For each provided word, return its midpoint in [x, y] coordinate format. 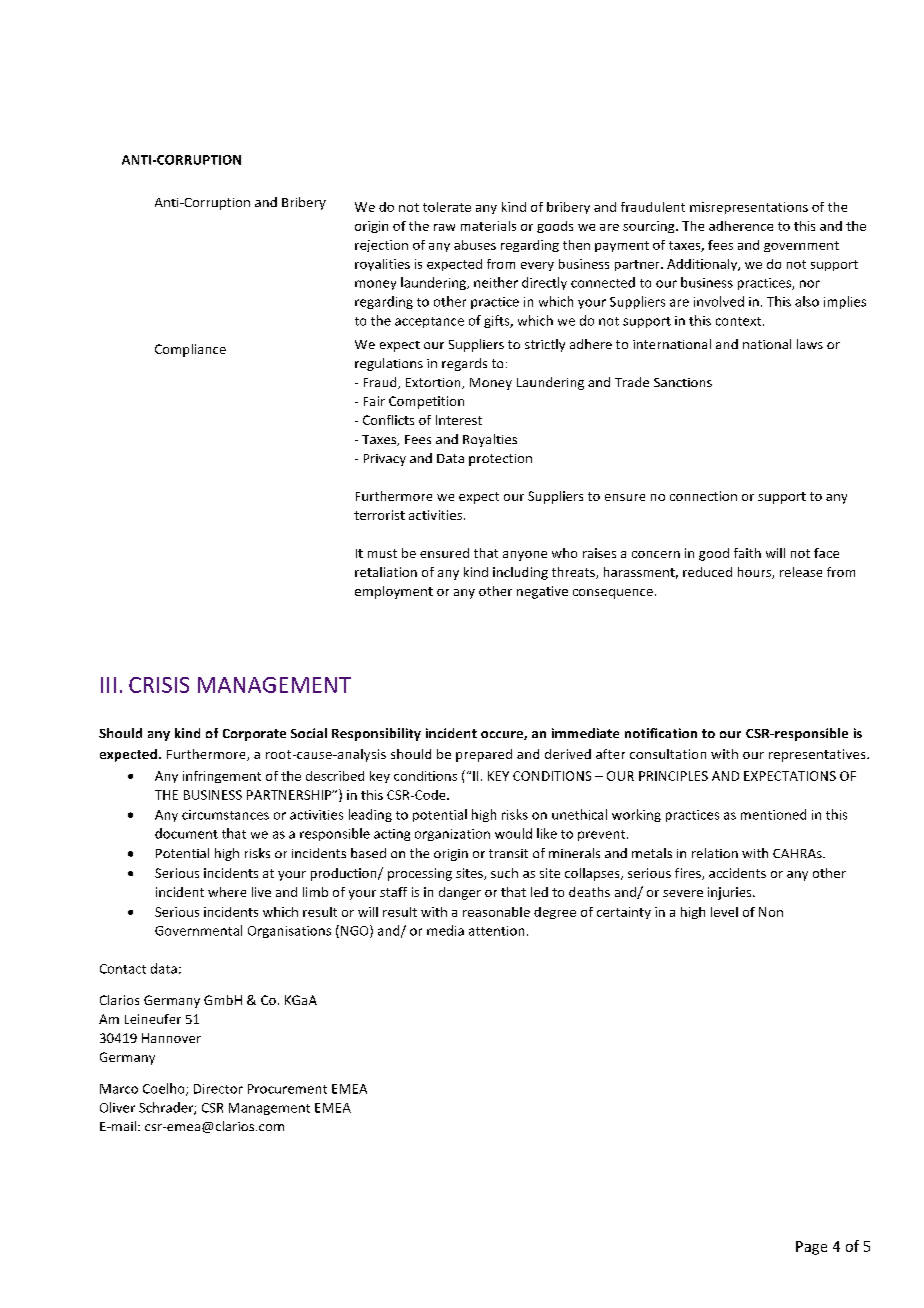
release [801, 572]
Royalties [490, 440]
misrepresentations [749, 208]
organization [452, 835]
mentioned [773, 814]
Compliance [190, 350]
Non [771, 912]
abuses [475, 245]
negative [542, 592]
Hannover [171, 1038]
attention [496, 931]
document [186, 833]
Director [218, 1089]
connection [703, 496]
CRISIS [159, 685]
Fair [374, 401]
